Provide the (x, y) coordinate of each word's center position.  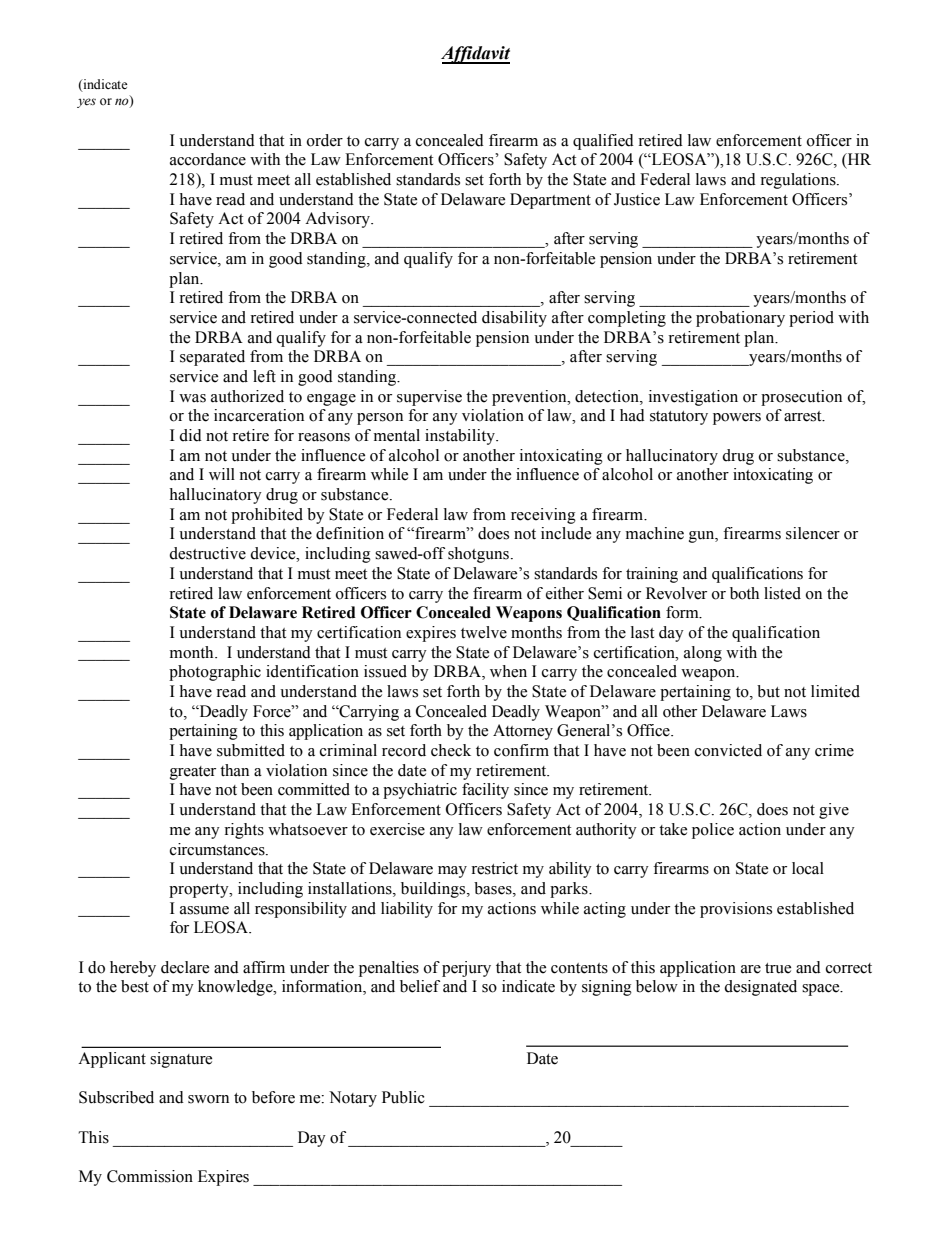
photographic (215, 673)
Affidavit (475, 55)
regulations (799, 181)
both (744, 593)
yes (86, 103)
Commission (150, 1176)
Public (403, 1097)
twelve (484, 632)
